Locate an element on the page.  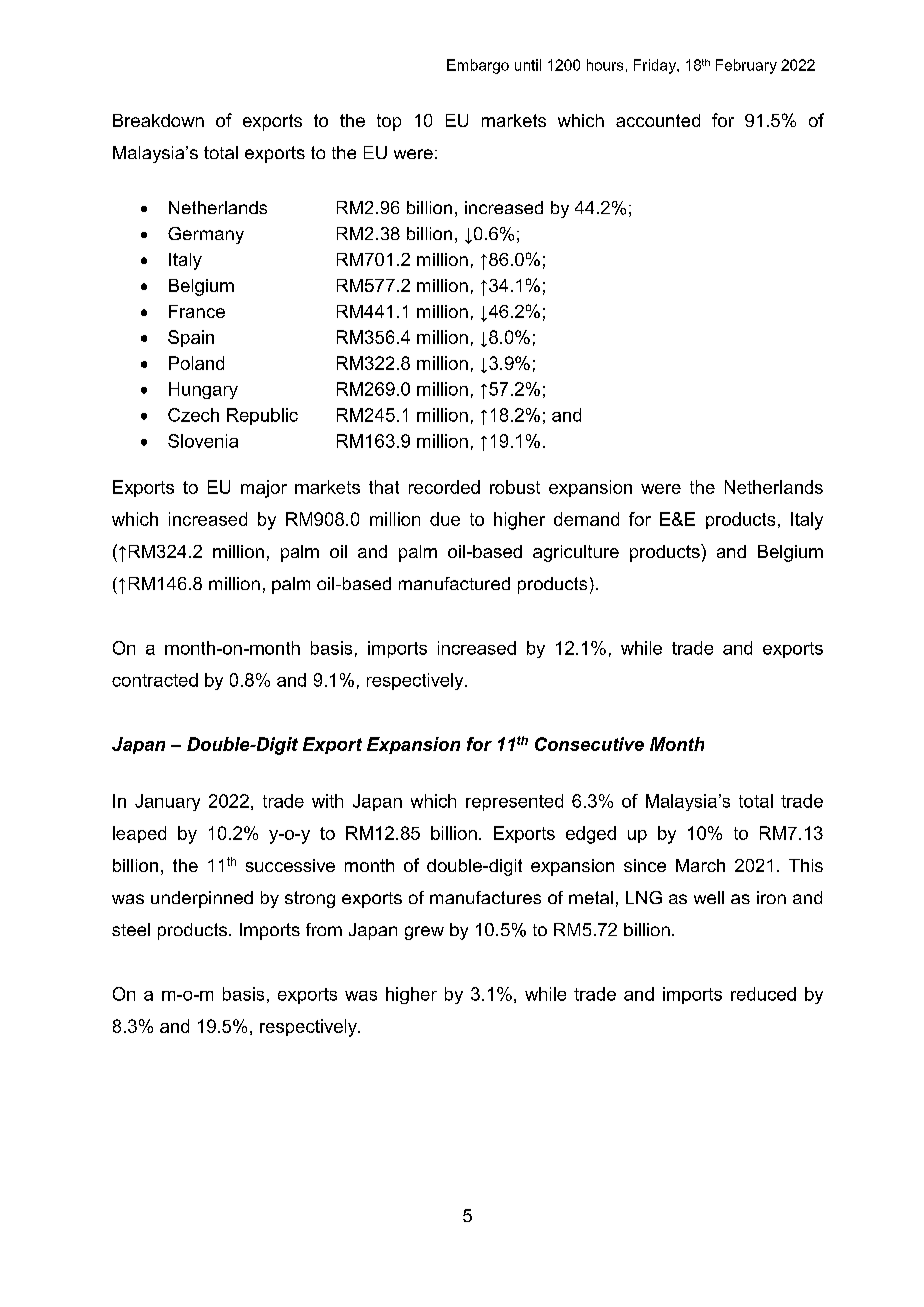
due is located at coordinates (445, 519).
